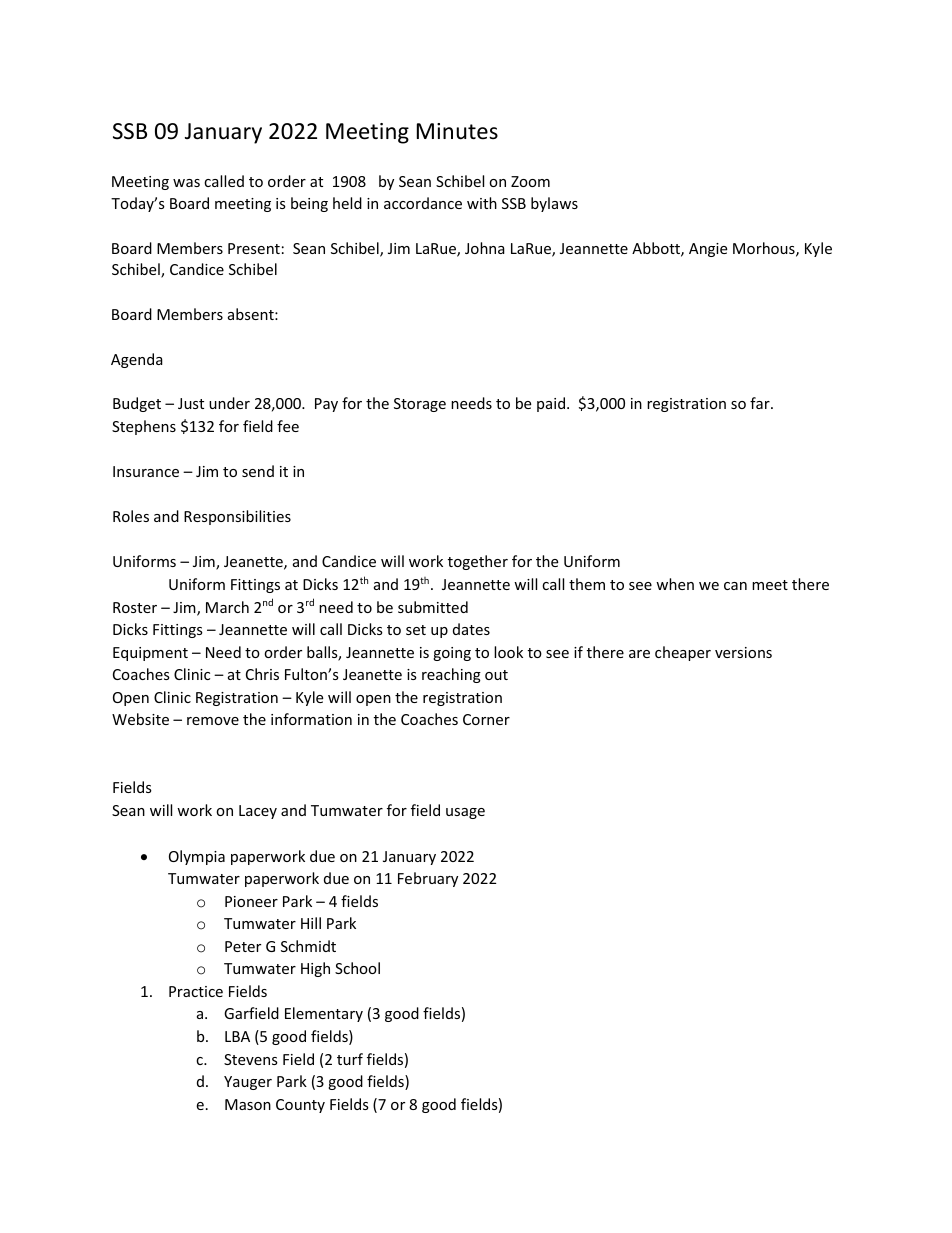 The width and height of the page is (952, 1233). I want to click on Storage, so click(420, 405).
